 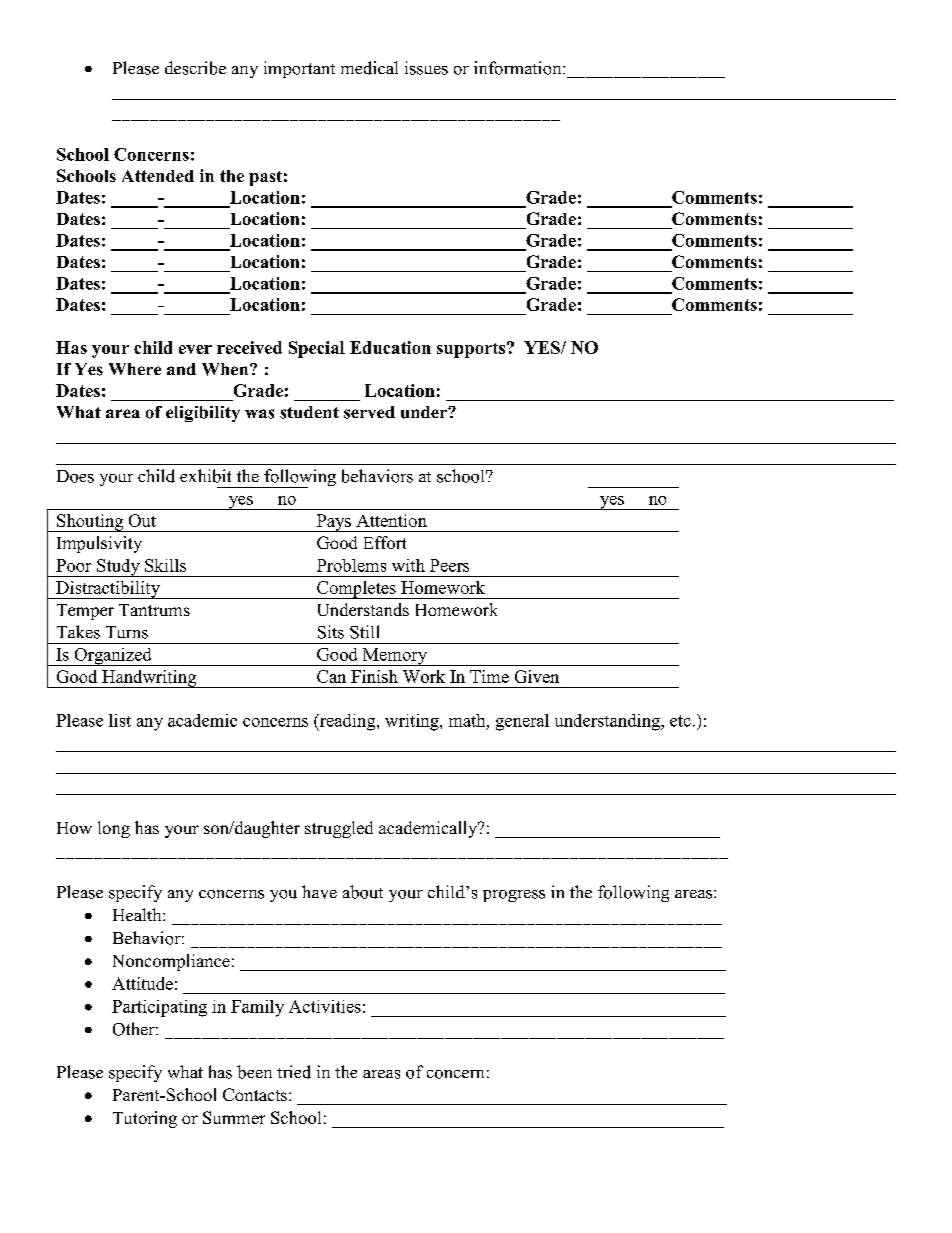 I want to click on medical, so click(x=369, y=68).
